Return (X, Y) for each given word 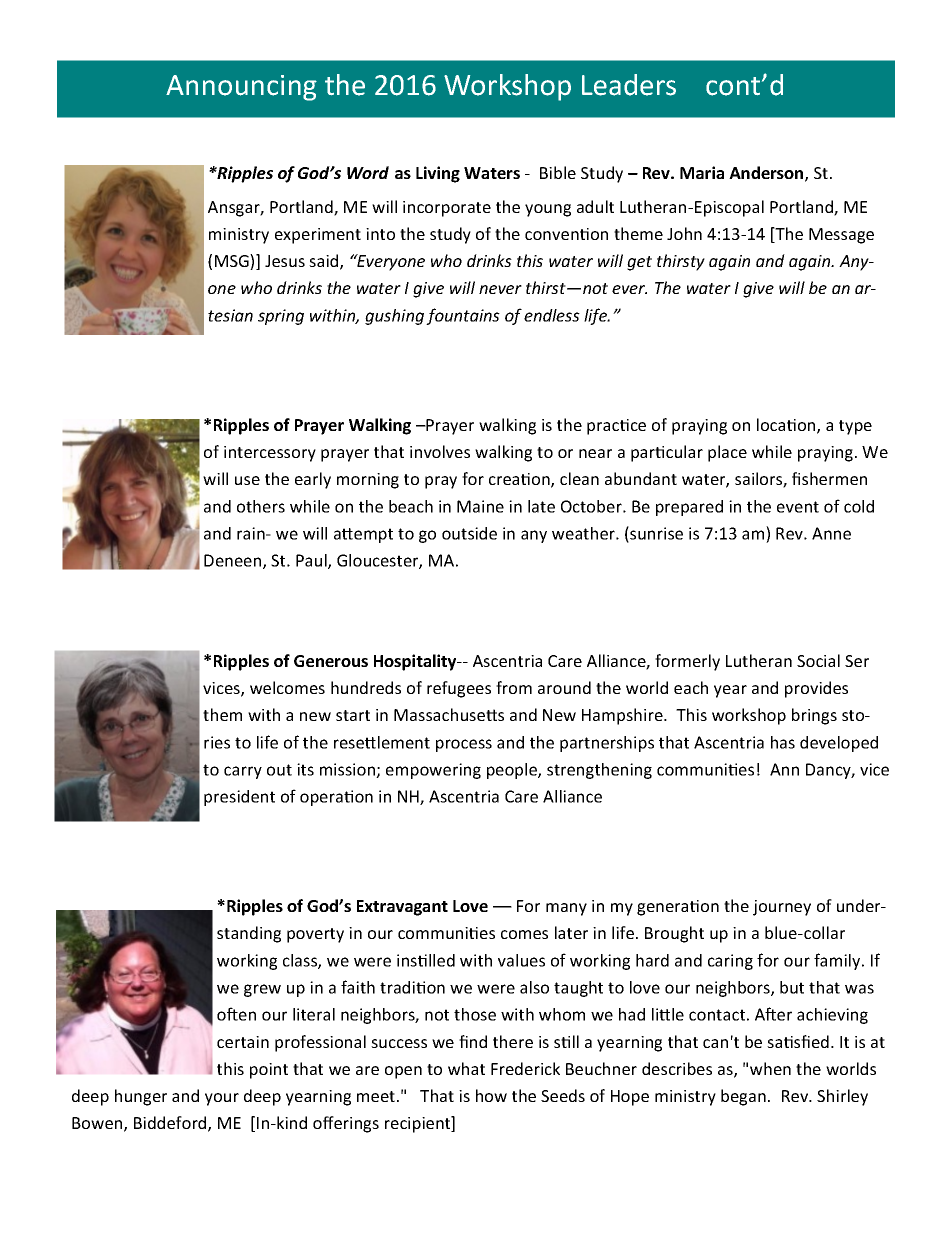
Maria (702, 172)
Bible (558, 172)
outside (469, 533)
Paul (312, 561)
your (222, 1099)
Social (818, 660)
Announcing (241, 88)
